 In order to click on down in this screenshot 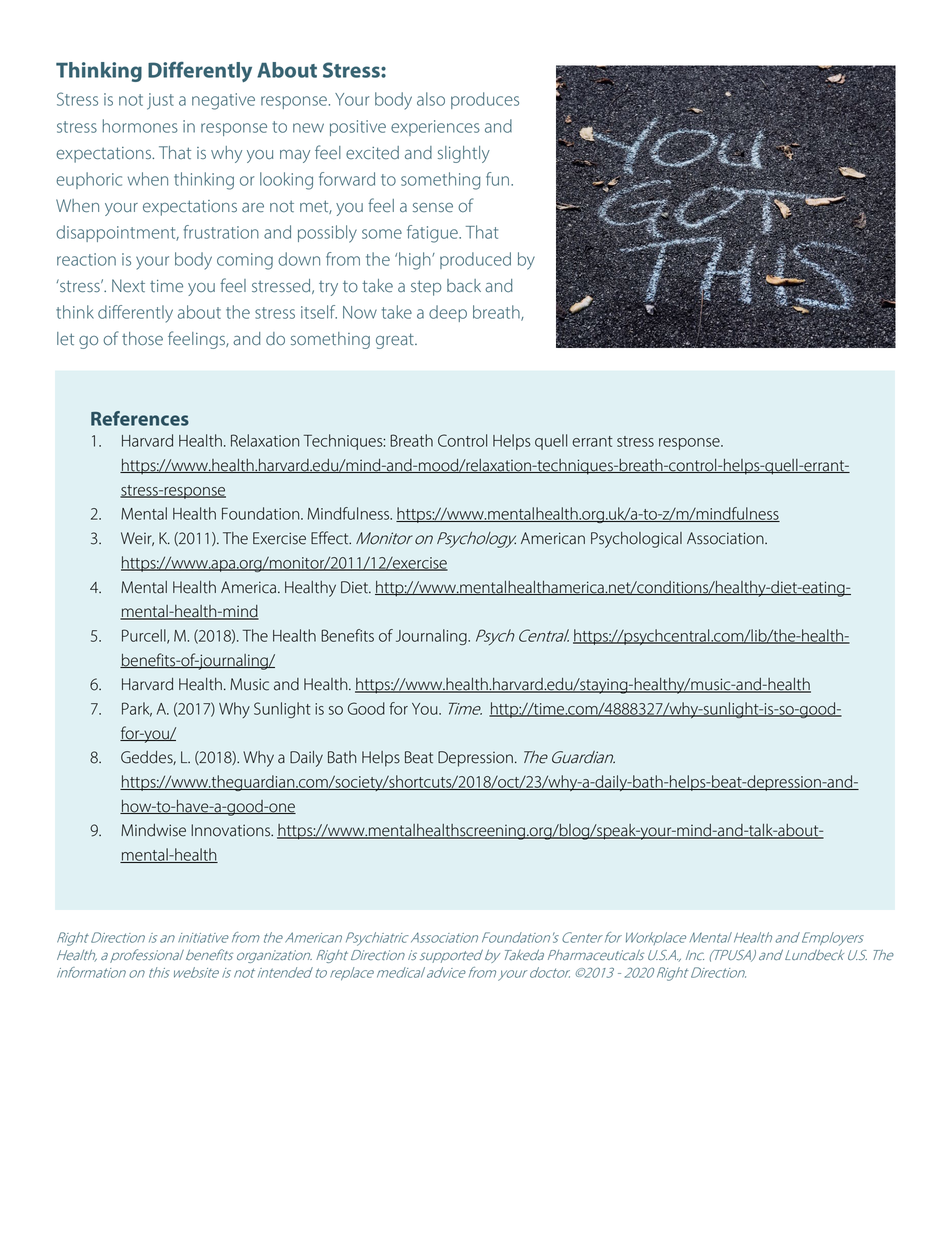, I will do `click(299, 259)`.
